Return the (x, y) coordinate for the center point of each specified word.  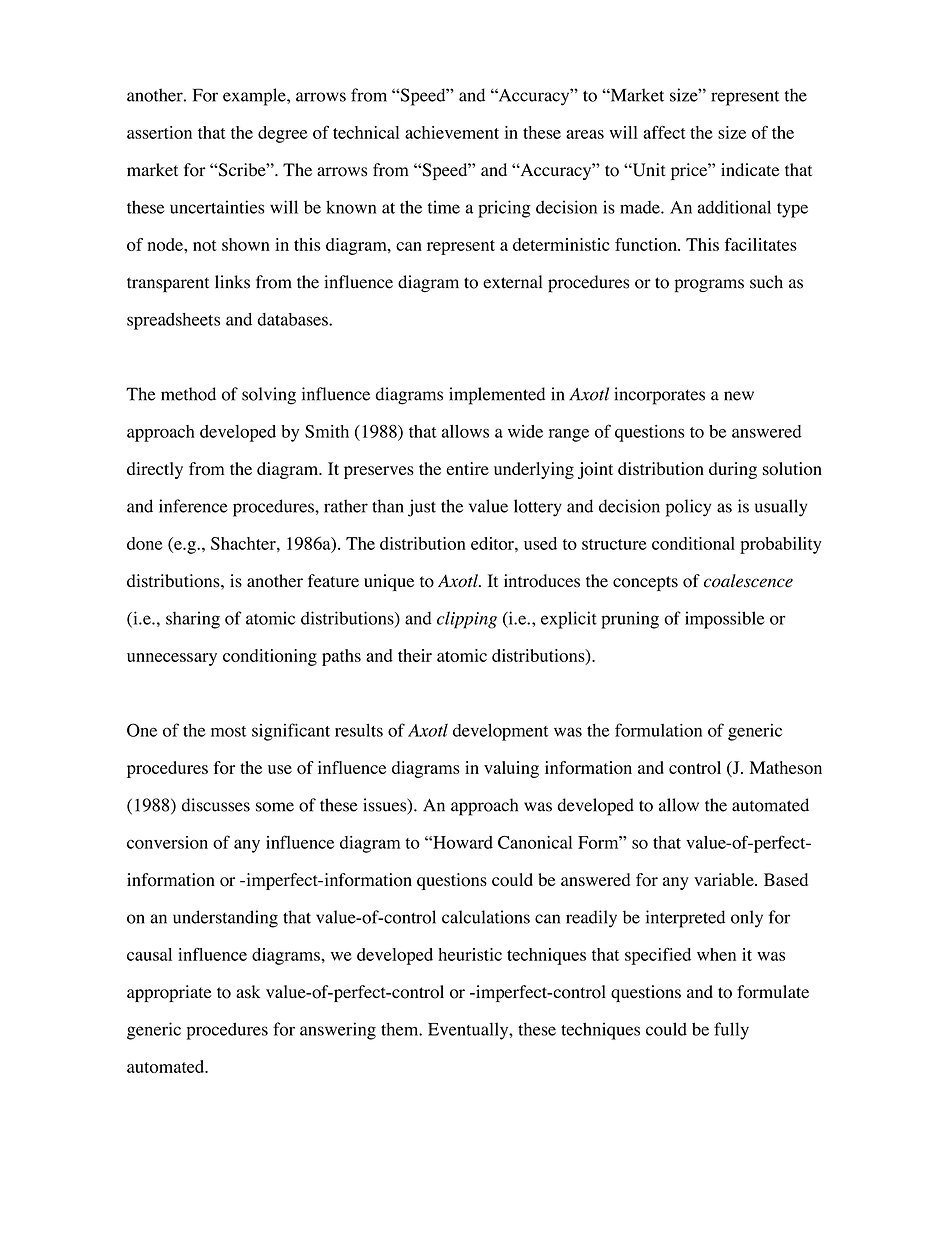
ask (248, 992)
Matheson (786, 767)
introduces (542, 581)
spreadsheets (173, 321)
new (739, 396)
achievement (452, 132)
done (144, 543)
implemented (497, 396)
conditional (693, 543)
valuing (511, 769)
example (255, 97)
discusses (216, 805)
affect (664, 132)
